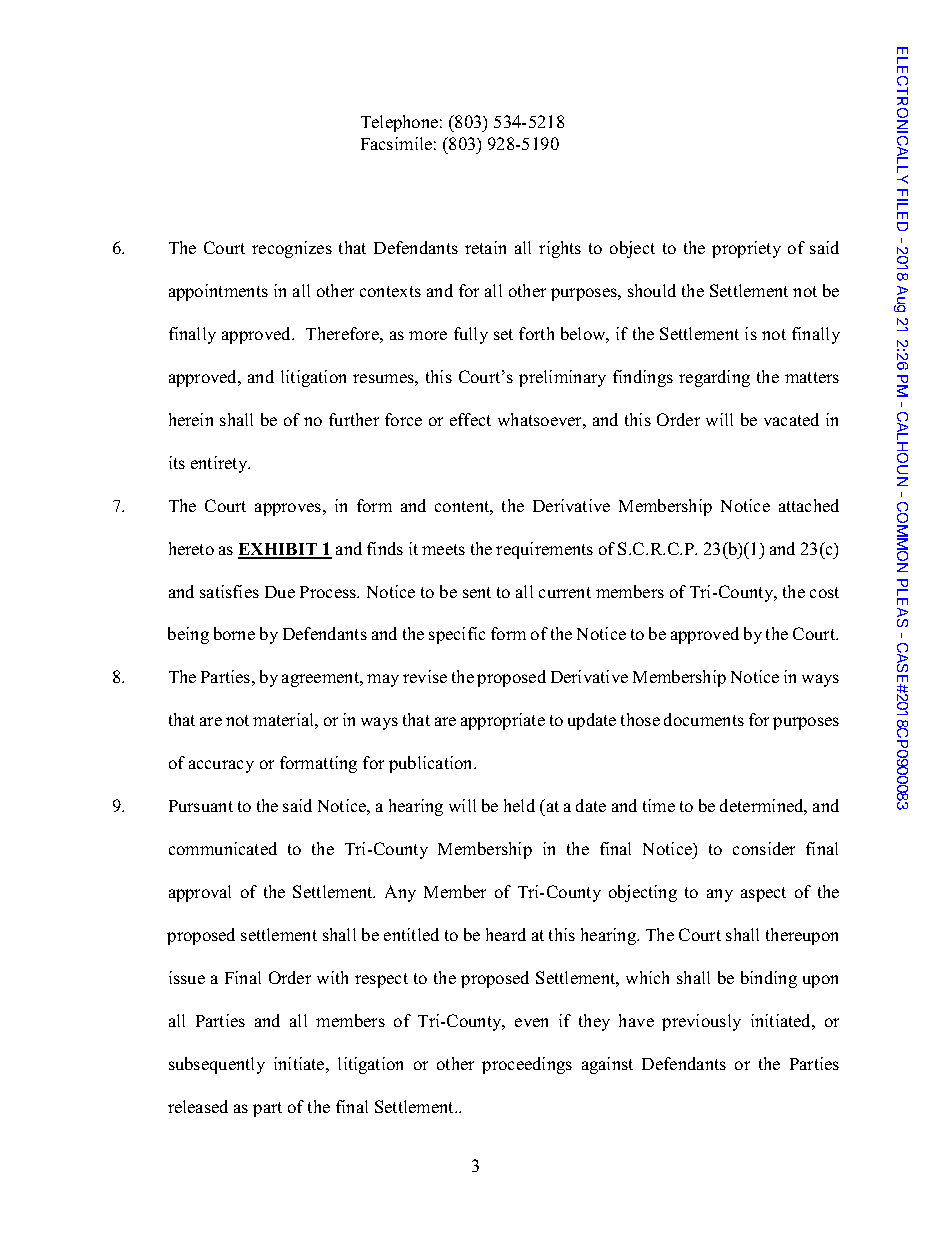  Describe the element at coordinates (763, 894) in the document. I see `aspect` at that location.
